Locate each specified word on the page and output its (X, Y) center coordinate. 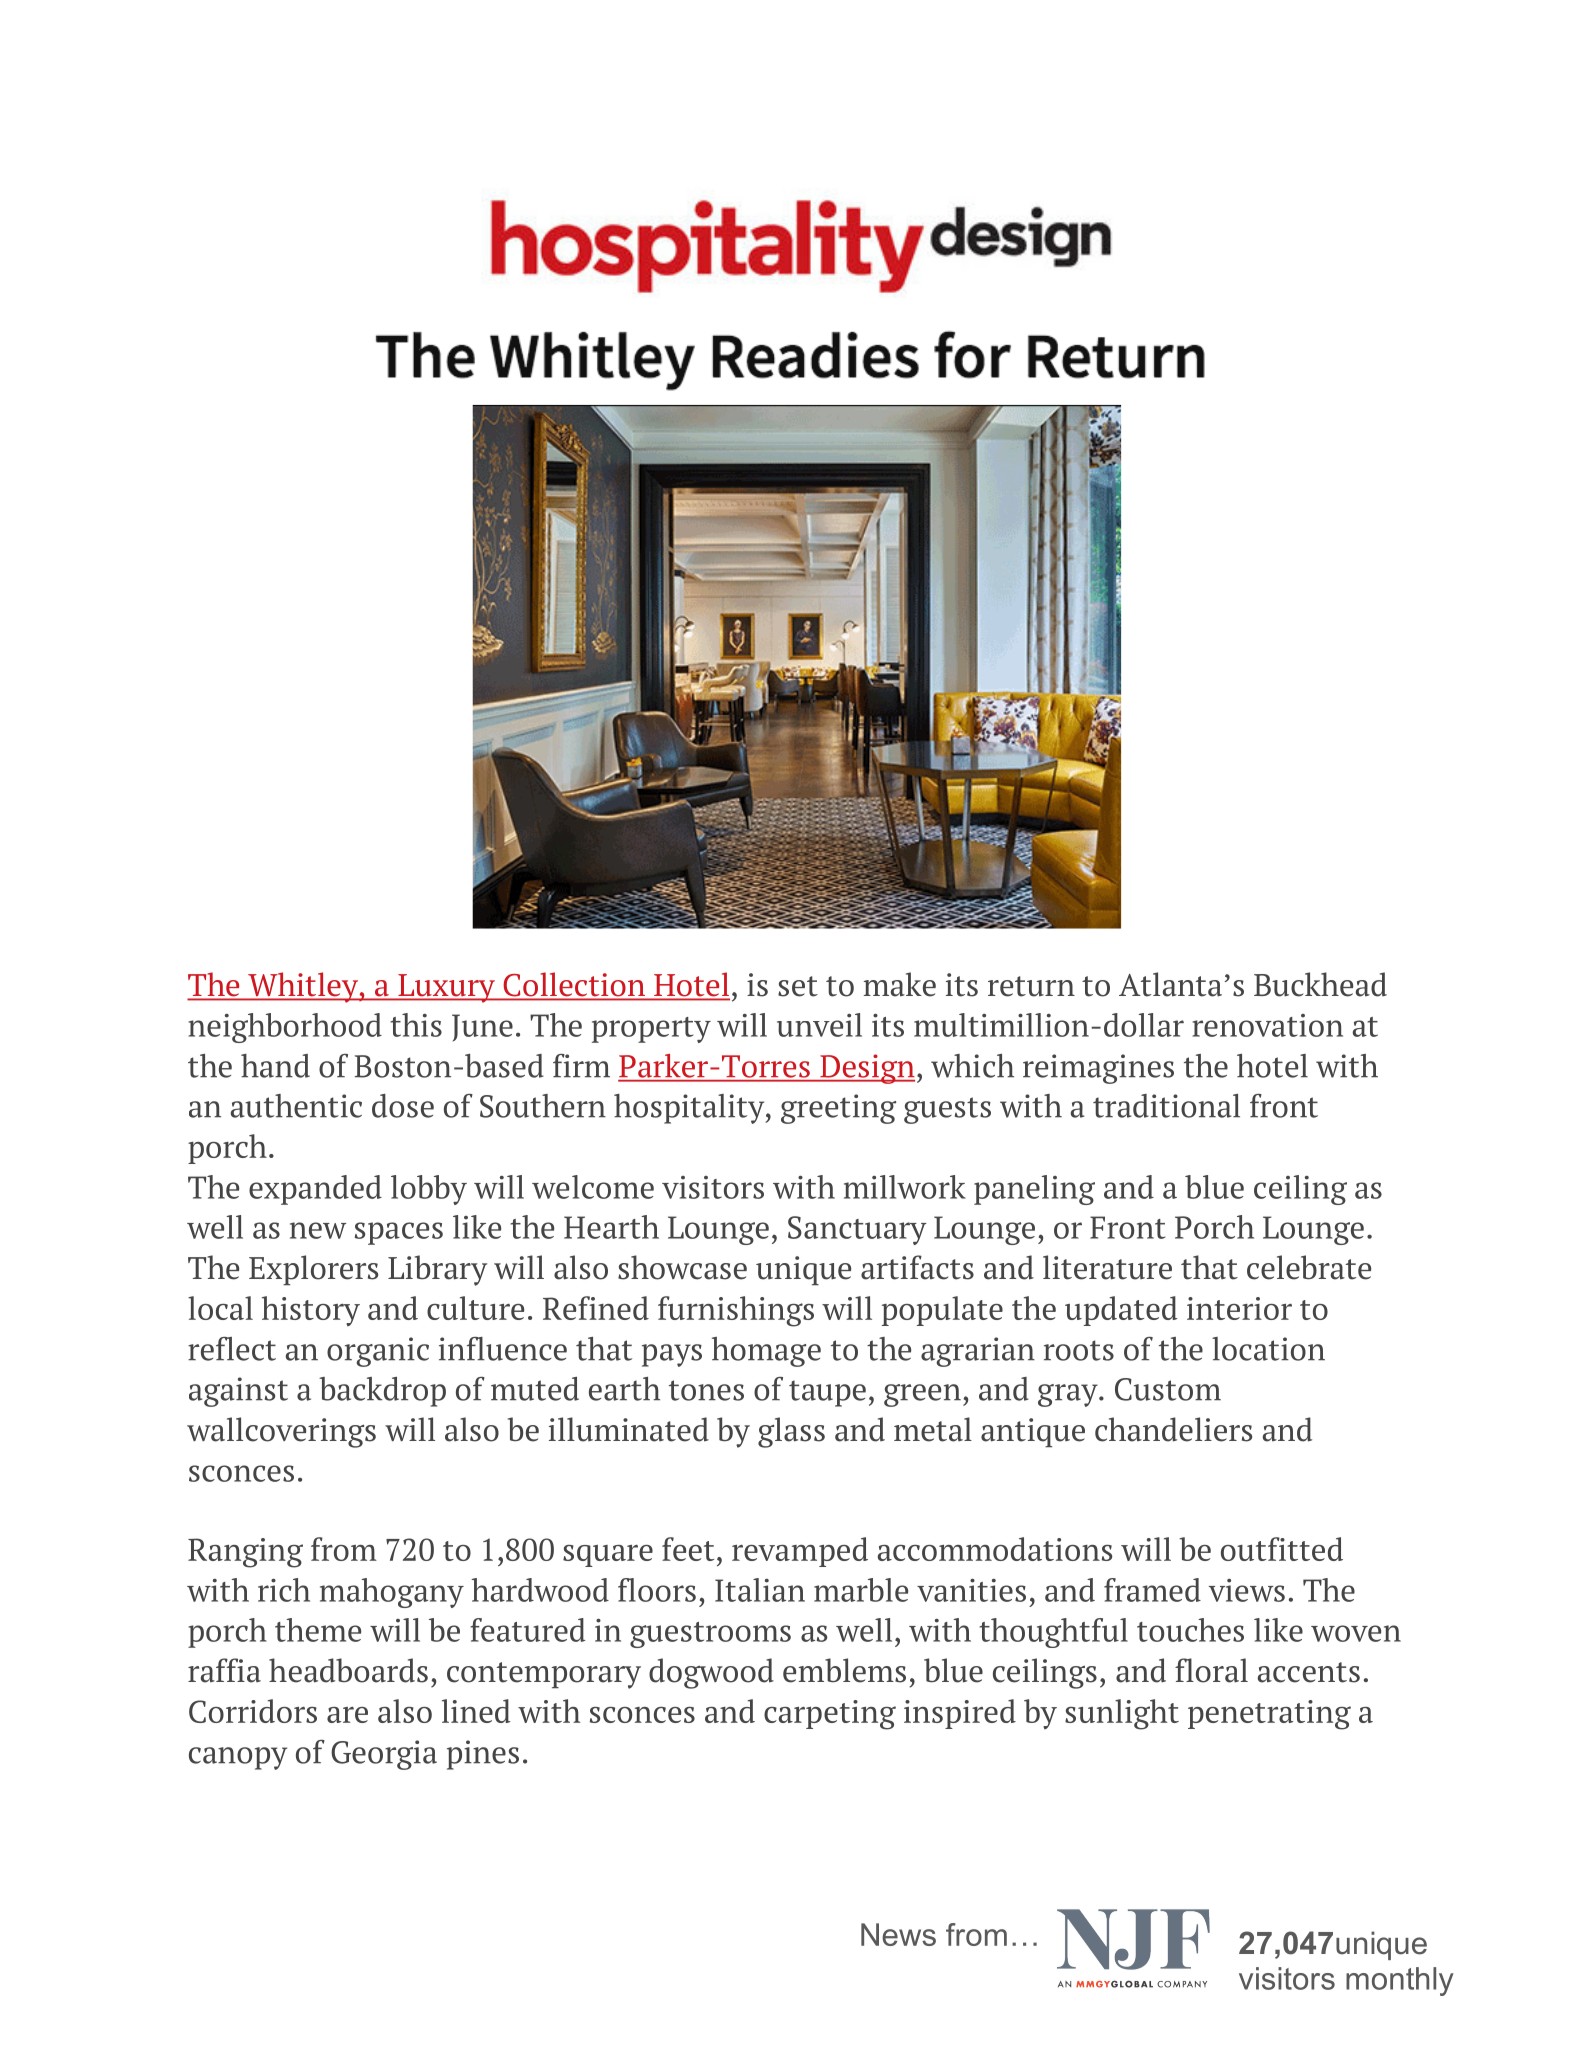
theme (318, 1630)
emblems (844, 1670)
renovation (1267, 1025)
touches (1190, 1630)
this (416, 1025)
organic (378, 1352)
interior (1239, 1308)
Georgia (384, 1755)
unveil (819, 1025)
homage (766, 1352)
